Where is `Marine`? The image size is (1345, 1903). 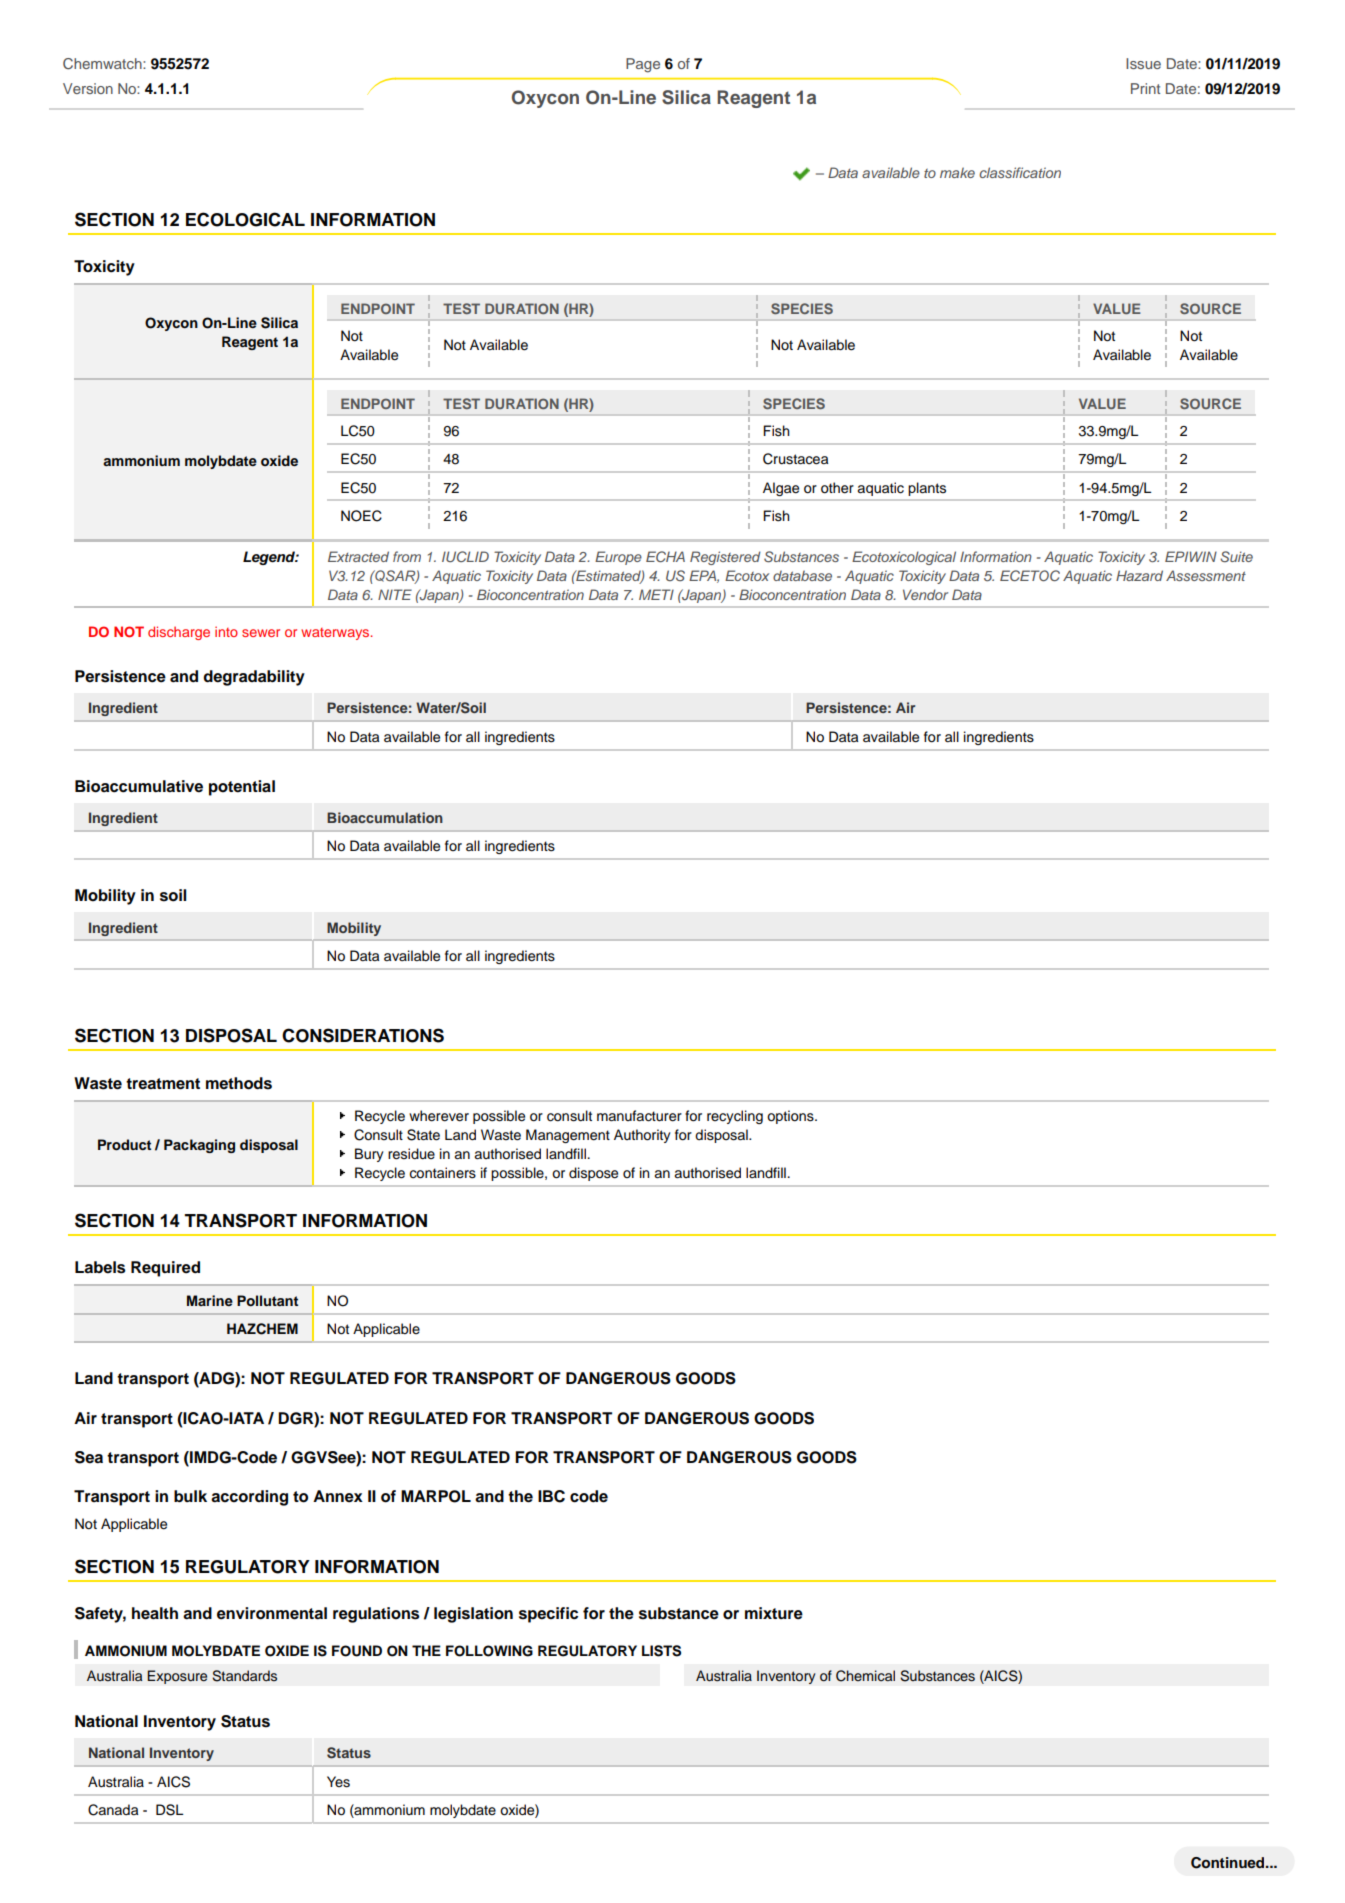 Marine is located at coordinates (210, 1300).
